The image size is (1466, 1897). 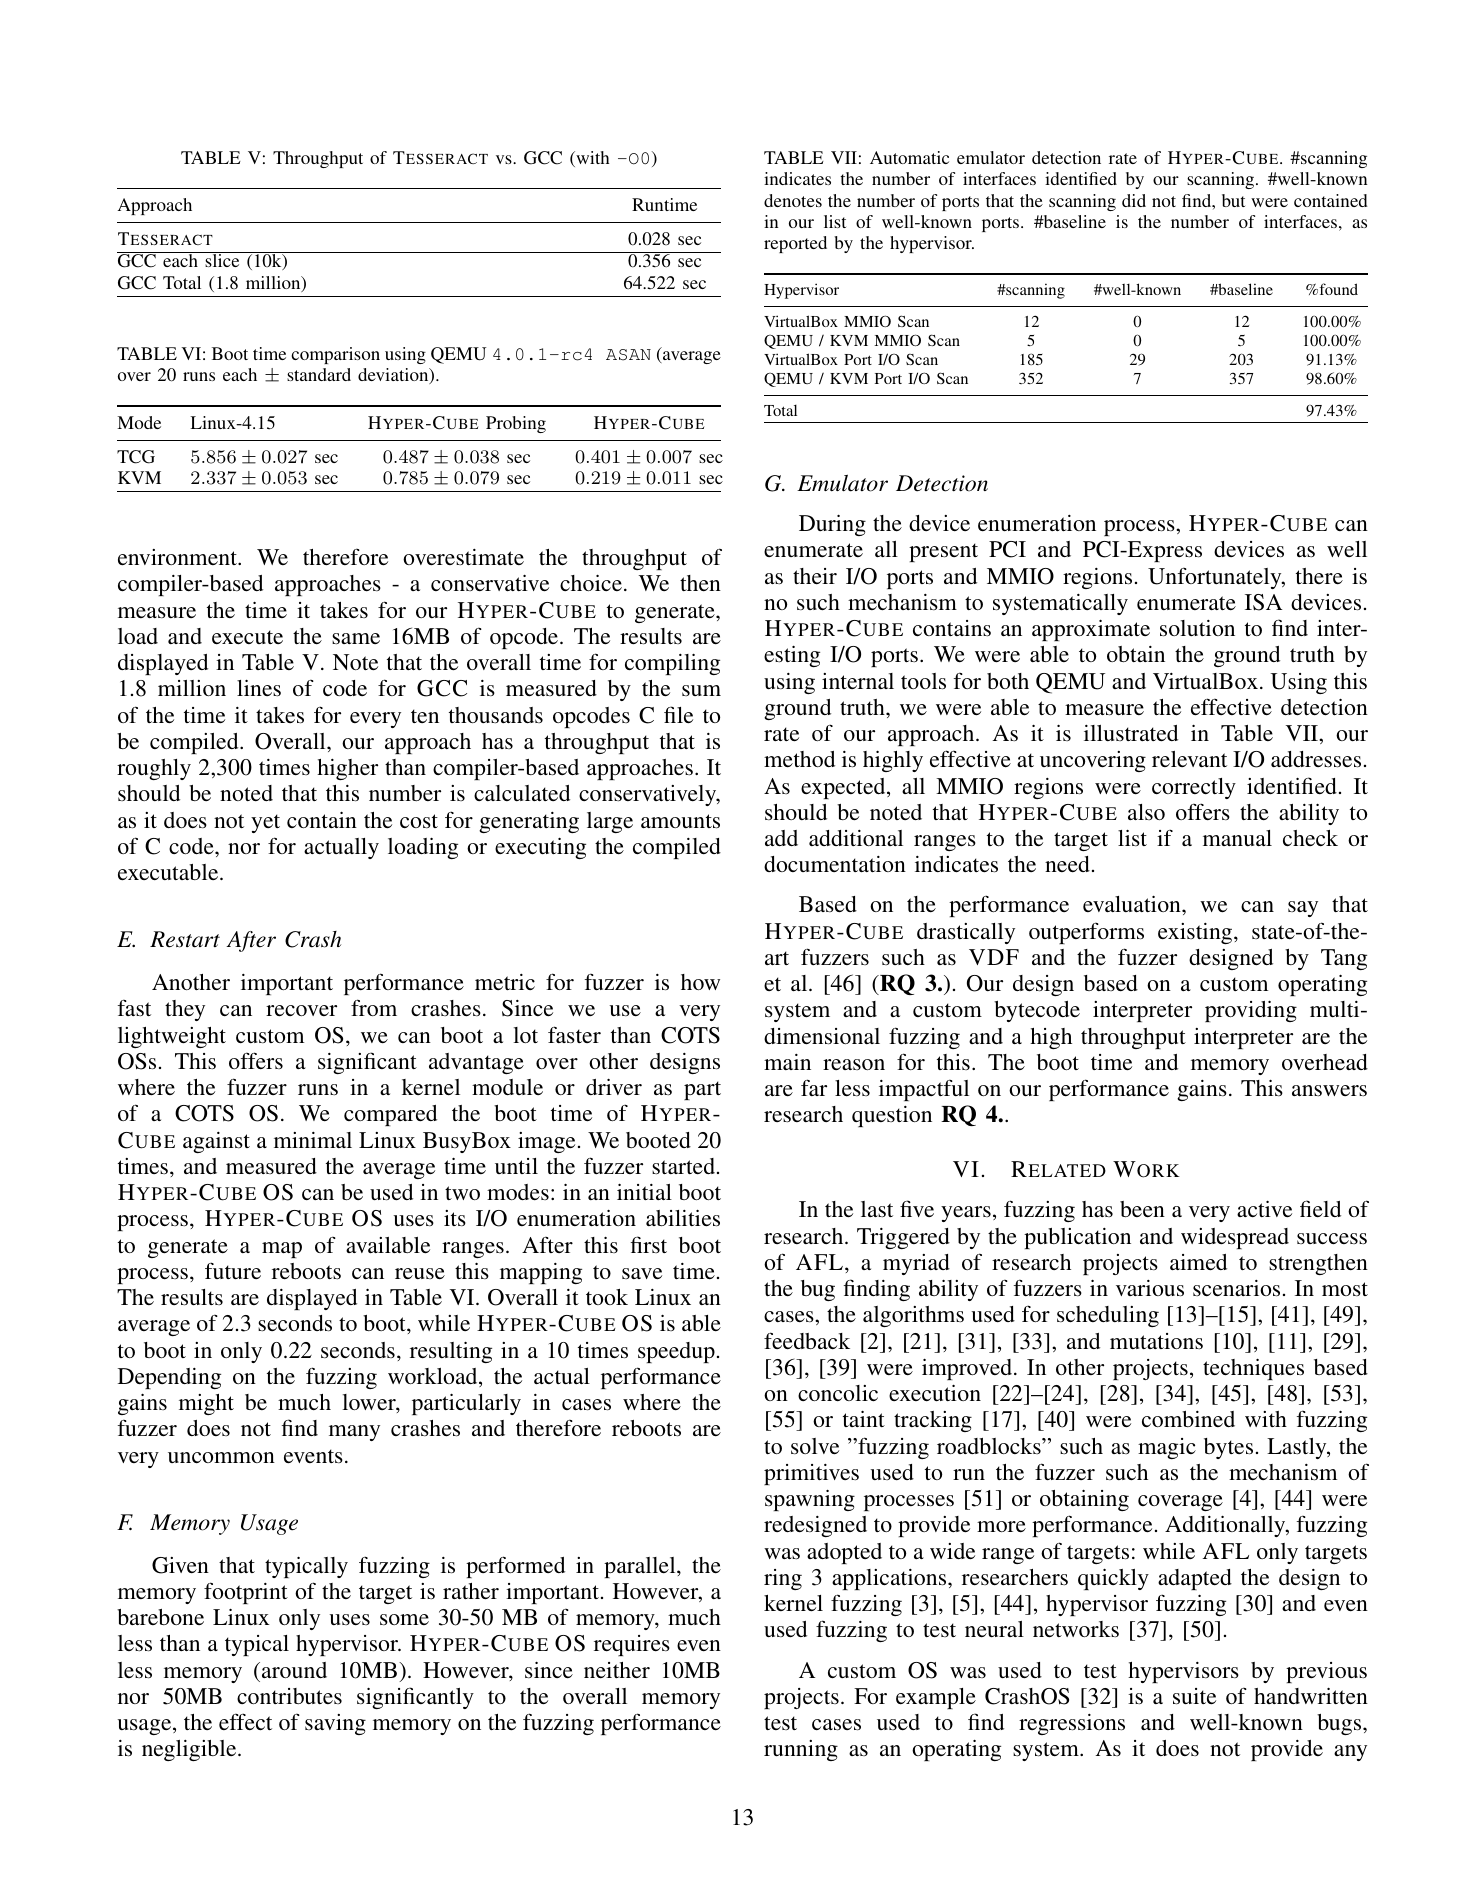 What do you see at coordinates (222, 259) in the screenshot?
I see `slice` at bounding box center [222, 259].
